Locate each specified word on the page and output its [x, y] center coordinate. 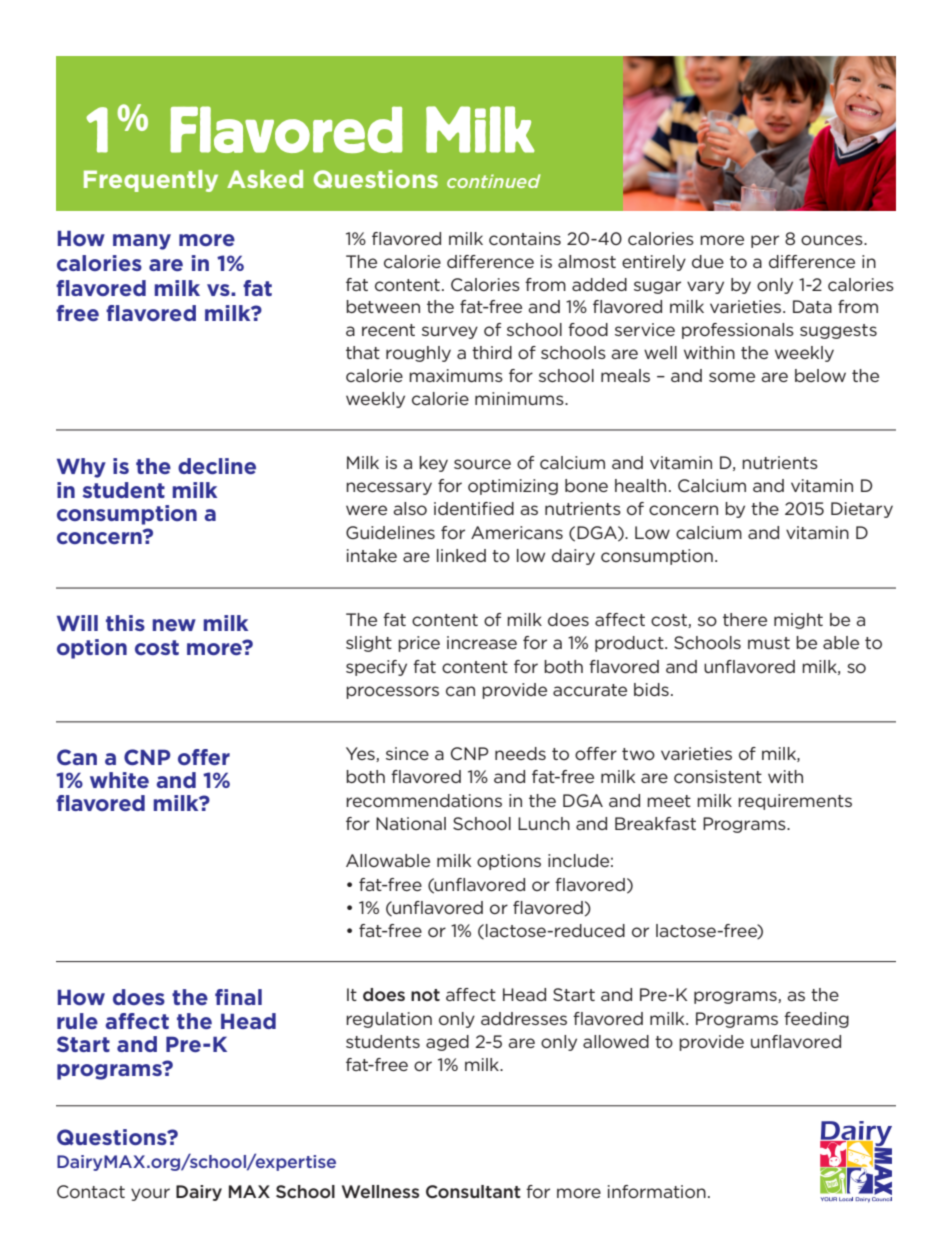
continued [494, 181]
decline [217, 466]
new [174, 625]
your [150, 1194]
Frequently [151, 181]
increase [482, 642]
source [482, 464]
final [238, 997]
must [769, 643]
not [425, 995]
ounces [833, 240]
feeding [816, 1020]
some [732, 377]
